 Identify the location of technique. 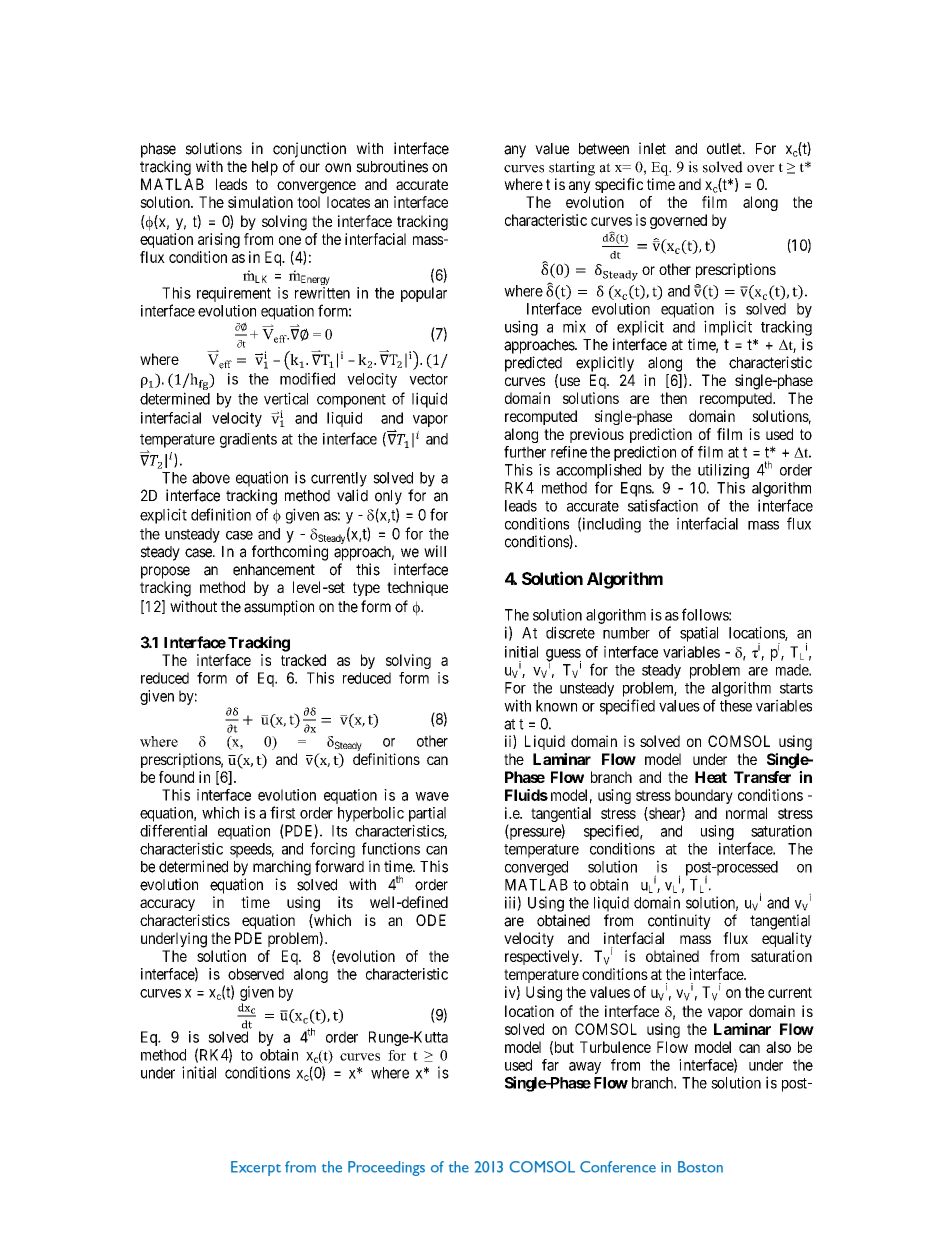
(417, 588).
